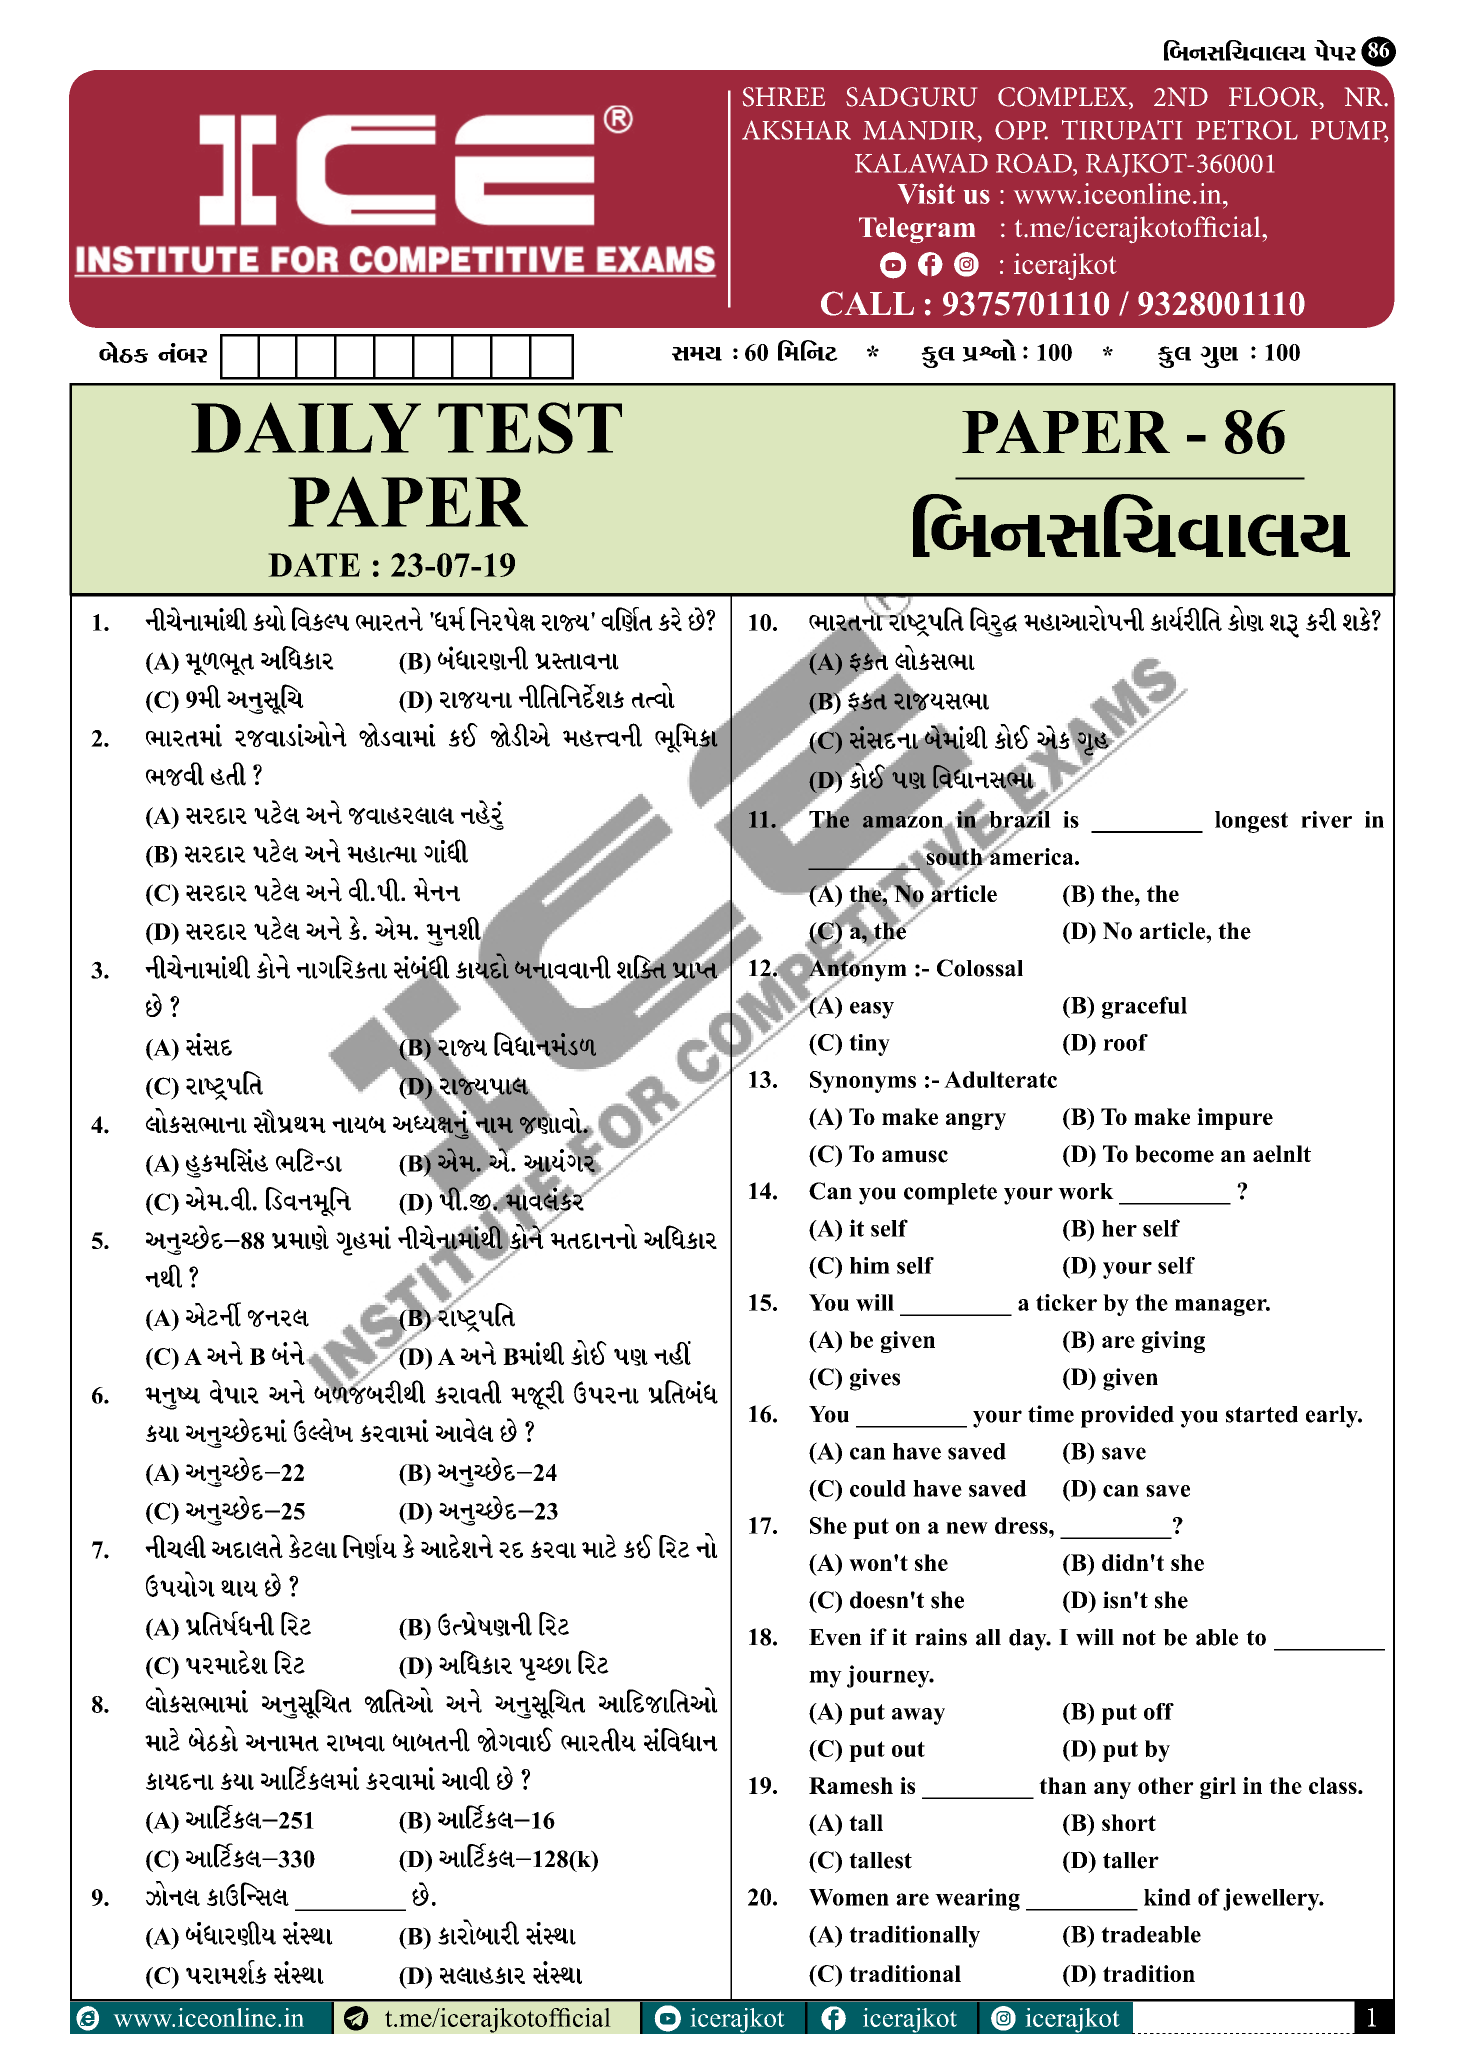  Describe the element at coordinates (875, 1379) in the screenshot. I see `gives` at that location.
